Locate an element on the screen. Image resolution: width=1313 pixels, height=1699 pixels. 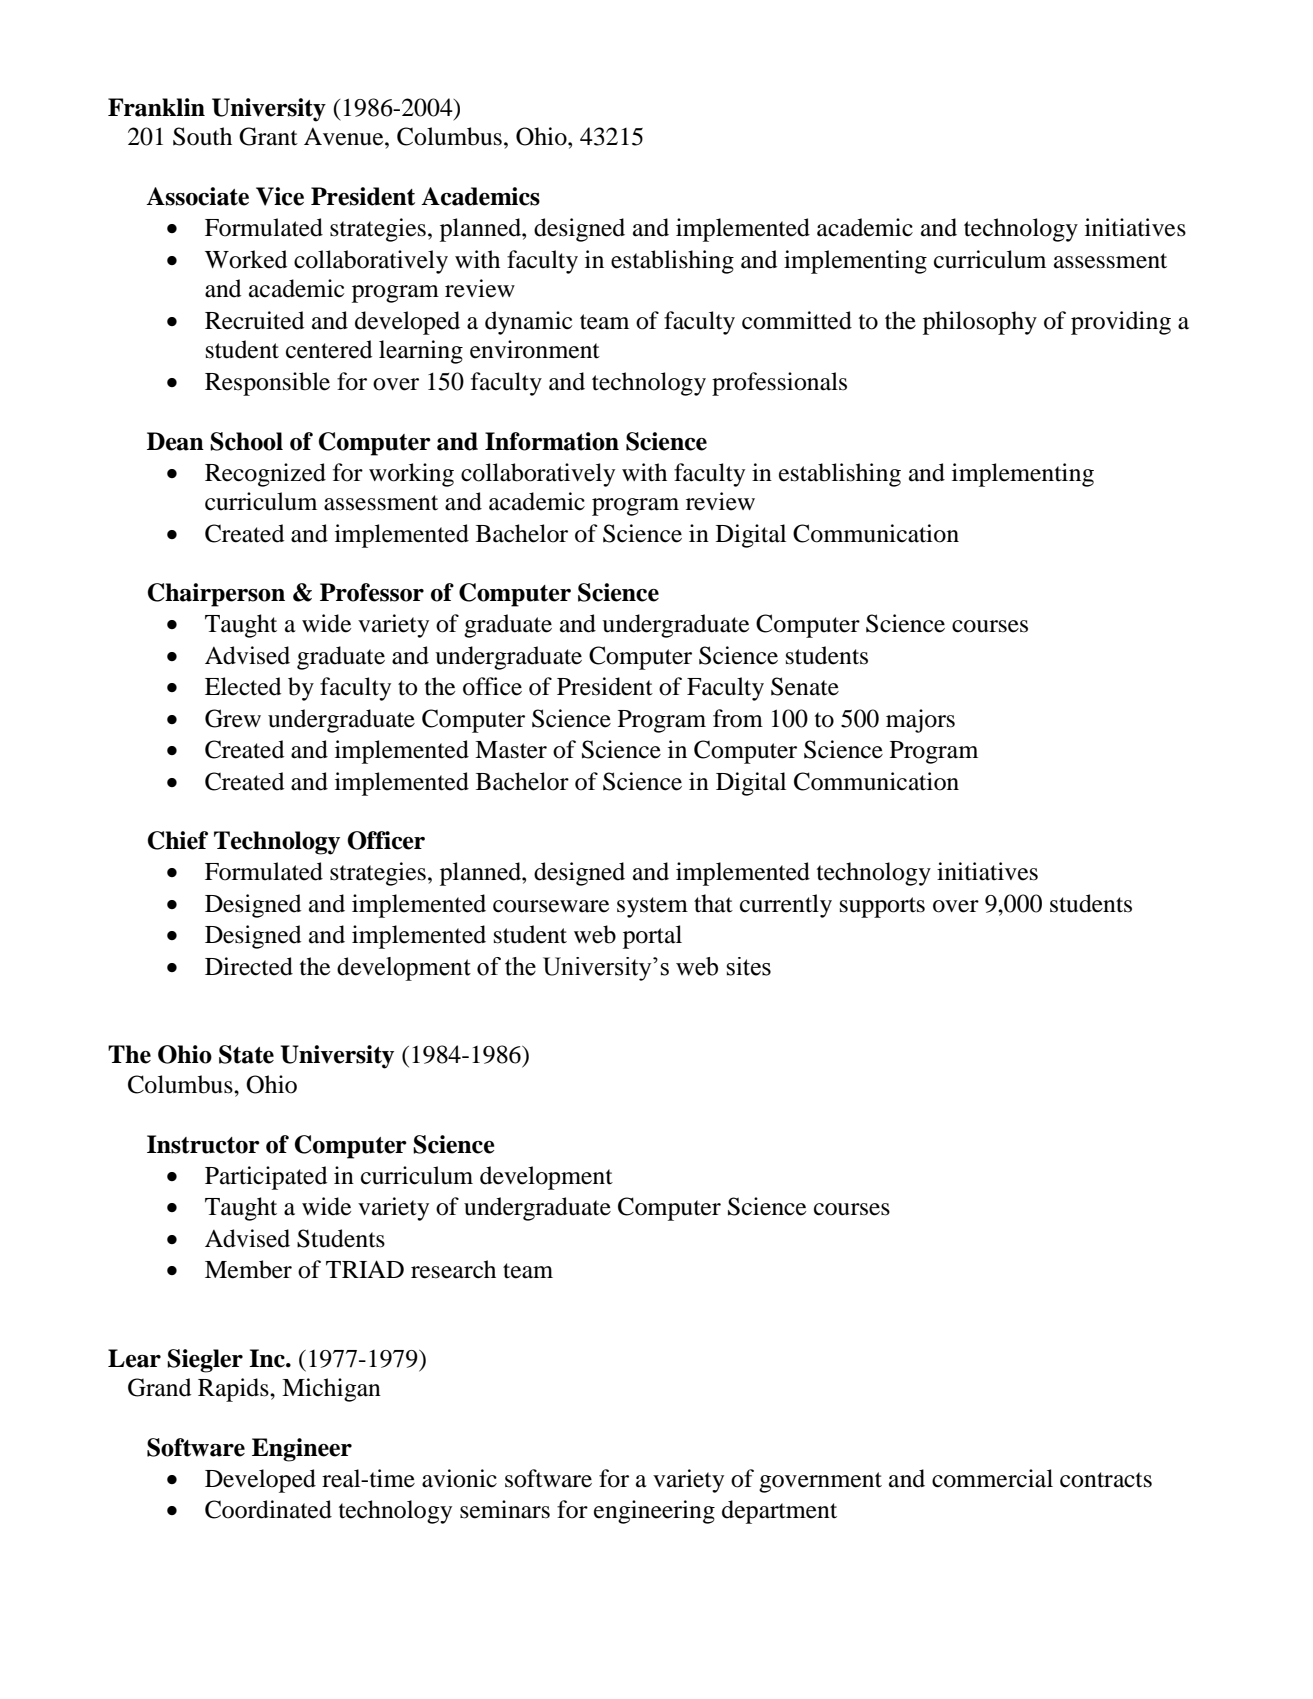
system is located at coordinates (652, 907).
